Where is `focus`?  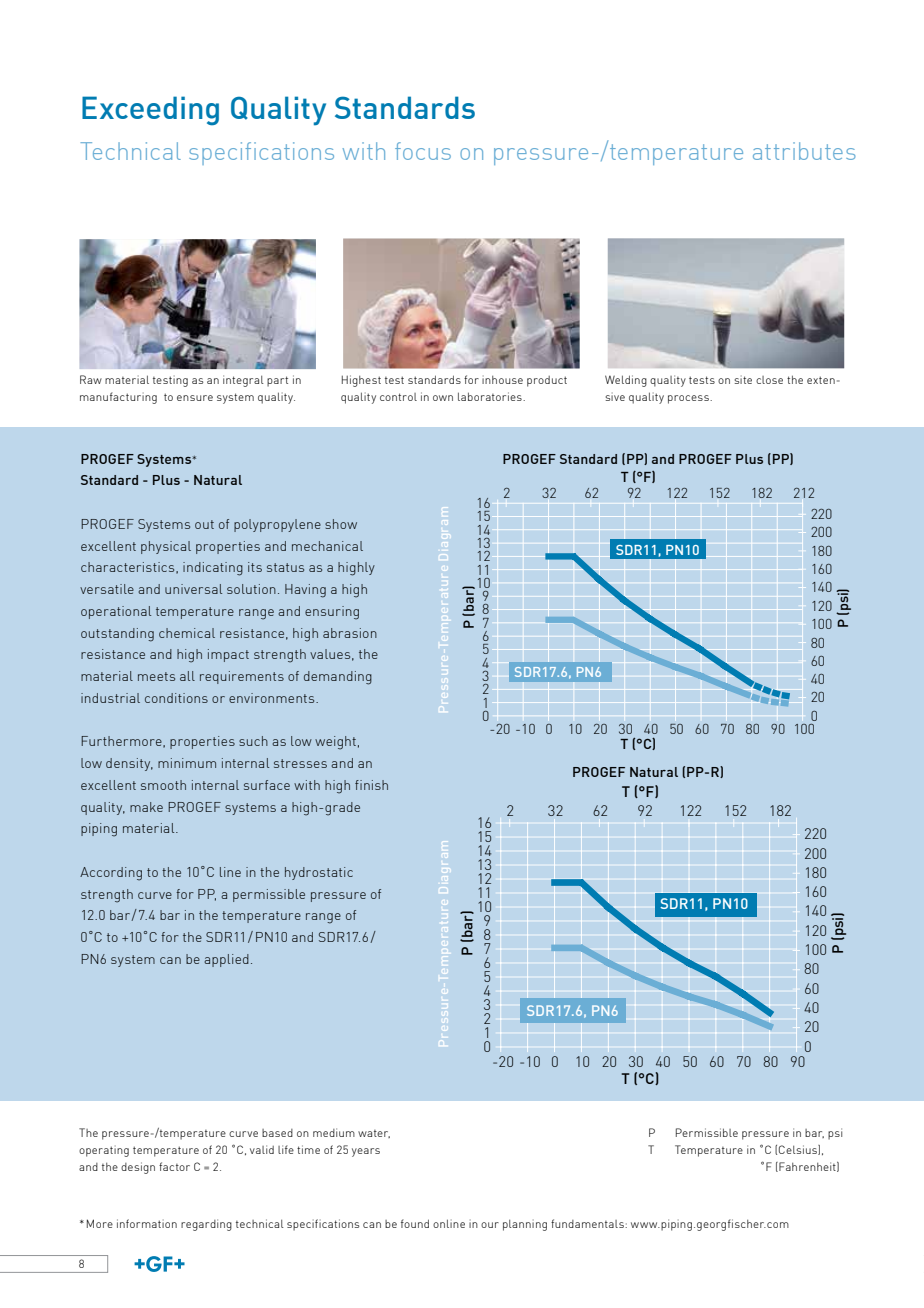
focus is located at coordinates (423, 151).
